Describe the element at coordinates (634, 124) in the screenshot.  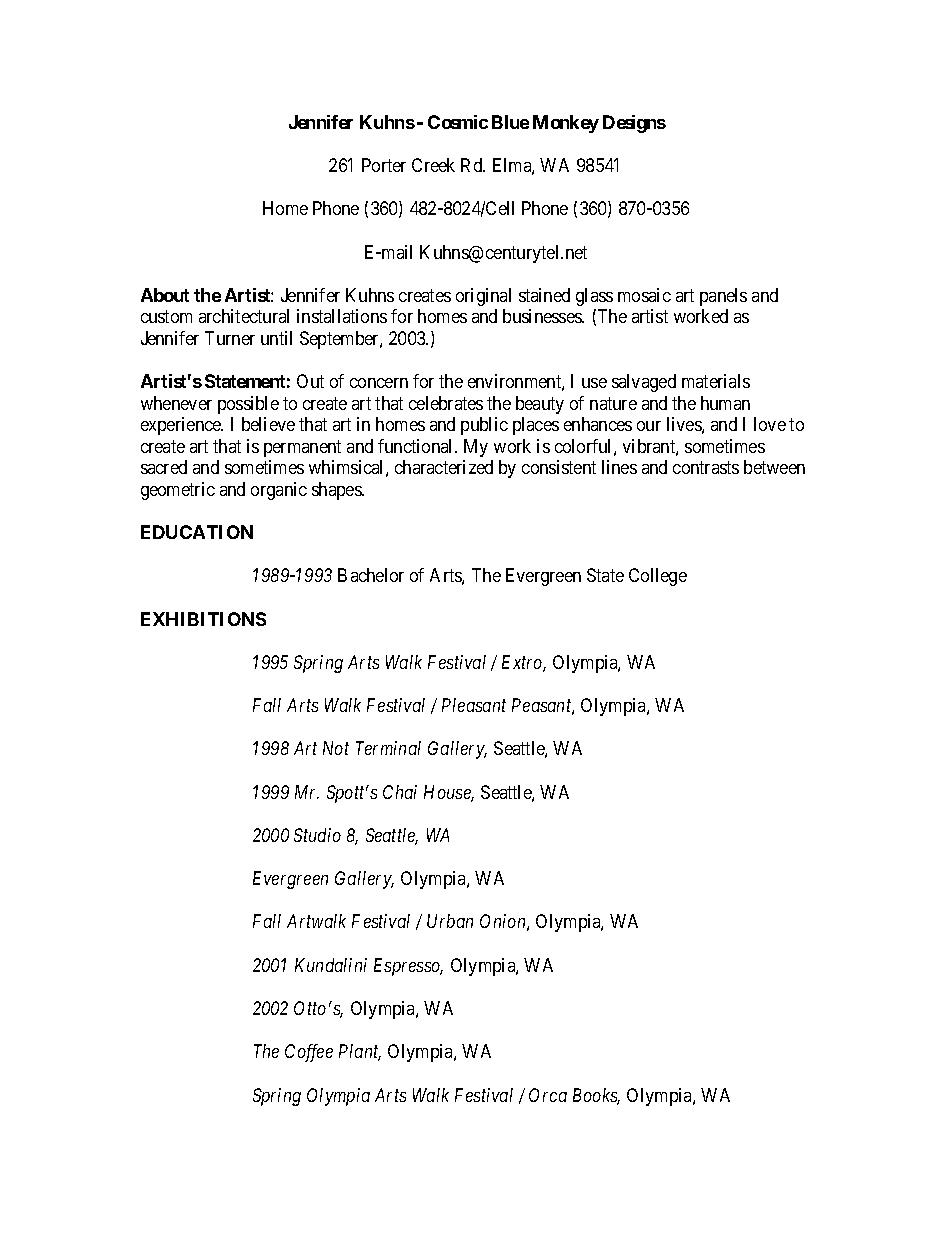
I see `Designs` at that location.
